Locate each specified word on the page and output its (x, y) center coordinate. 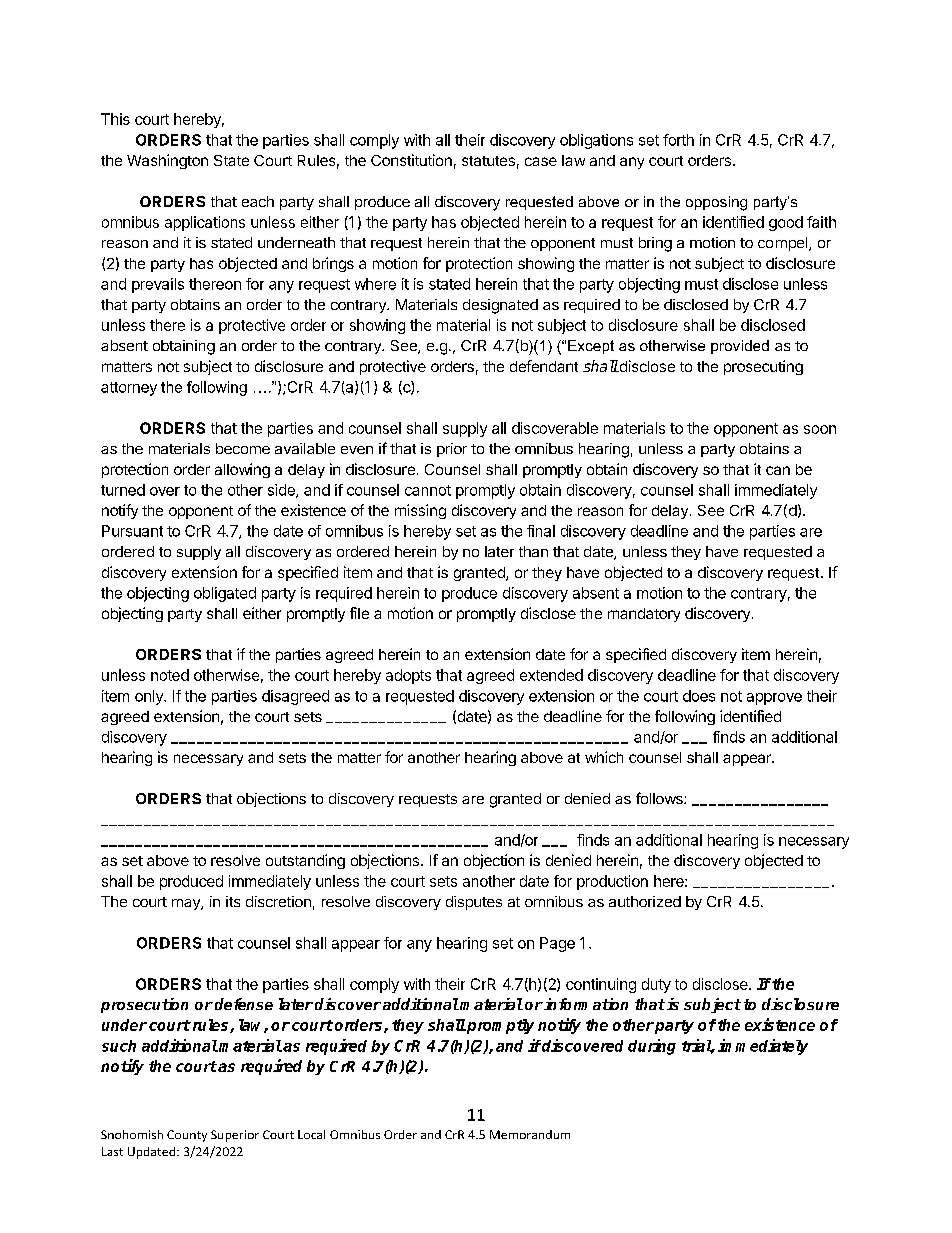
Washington (167, 161)
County (187, 1136)
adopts (408, 676)
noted (170, 675)
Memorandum (530, 1134)
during (652, 1047)
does (699, 696)
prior (452, 450)
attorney (129, 389)
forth (678, 140)
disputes (474, 903)
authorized (645, 901)
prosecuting (763, 367)
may (187, 904)
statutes (488, 161)
